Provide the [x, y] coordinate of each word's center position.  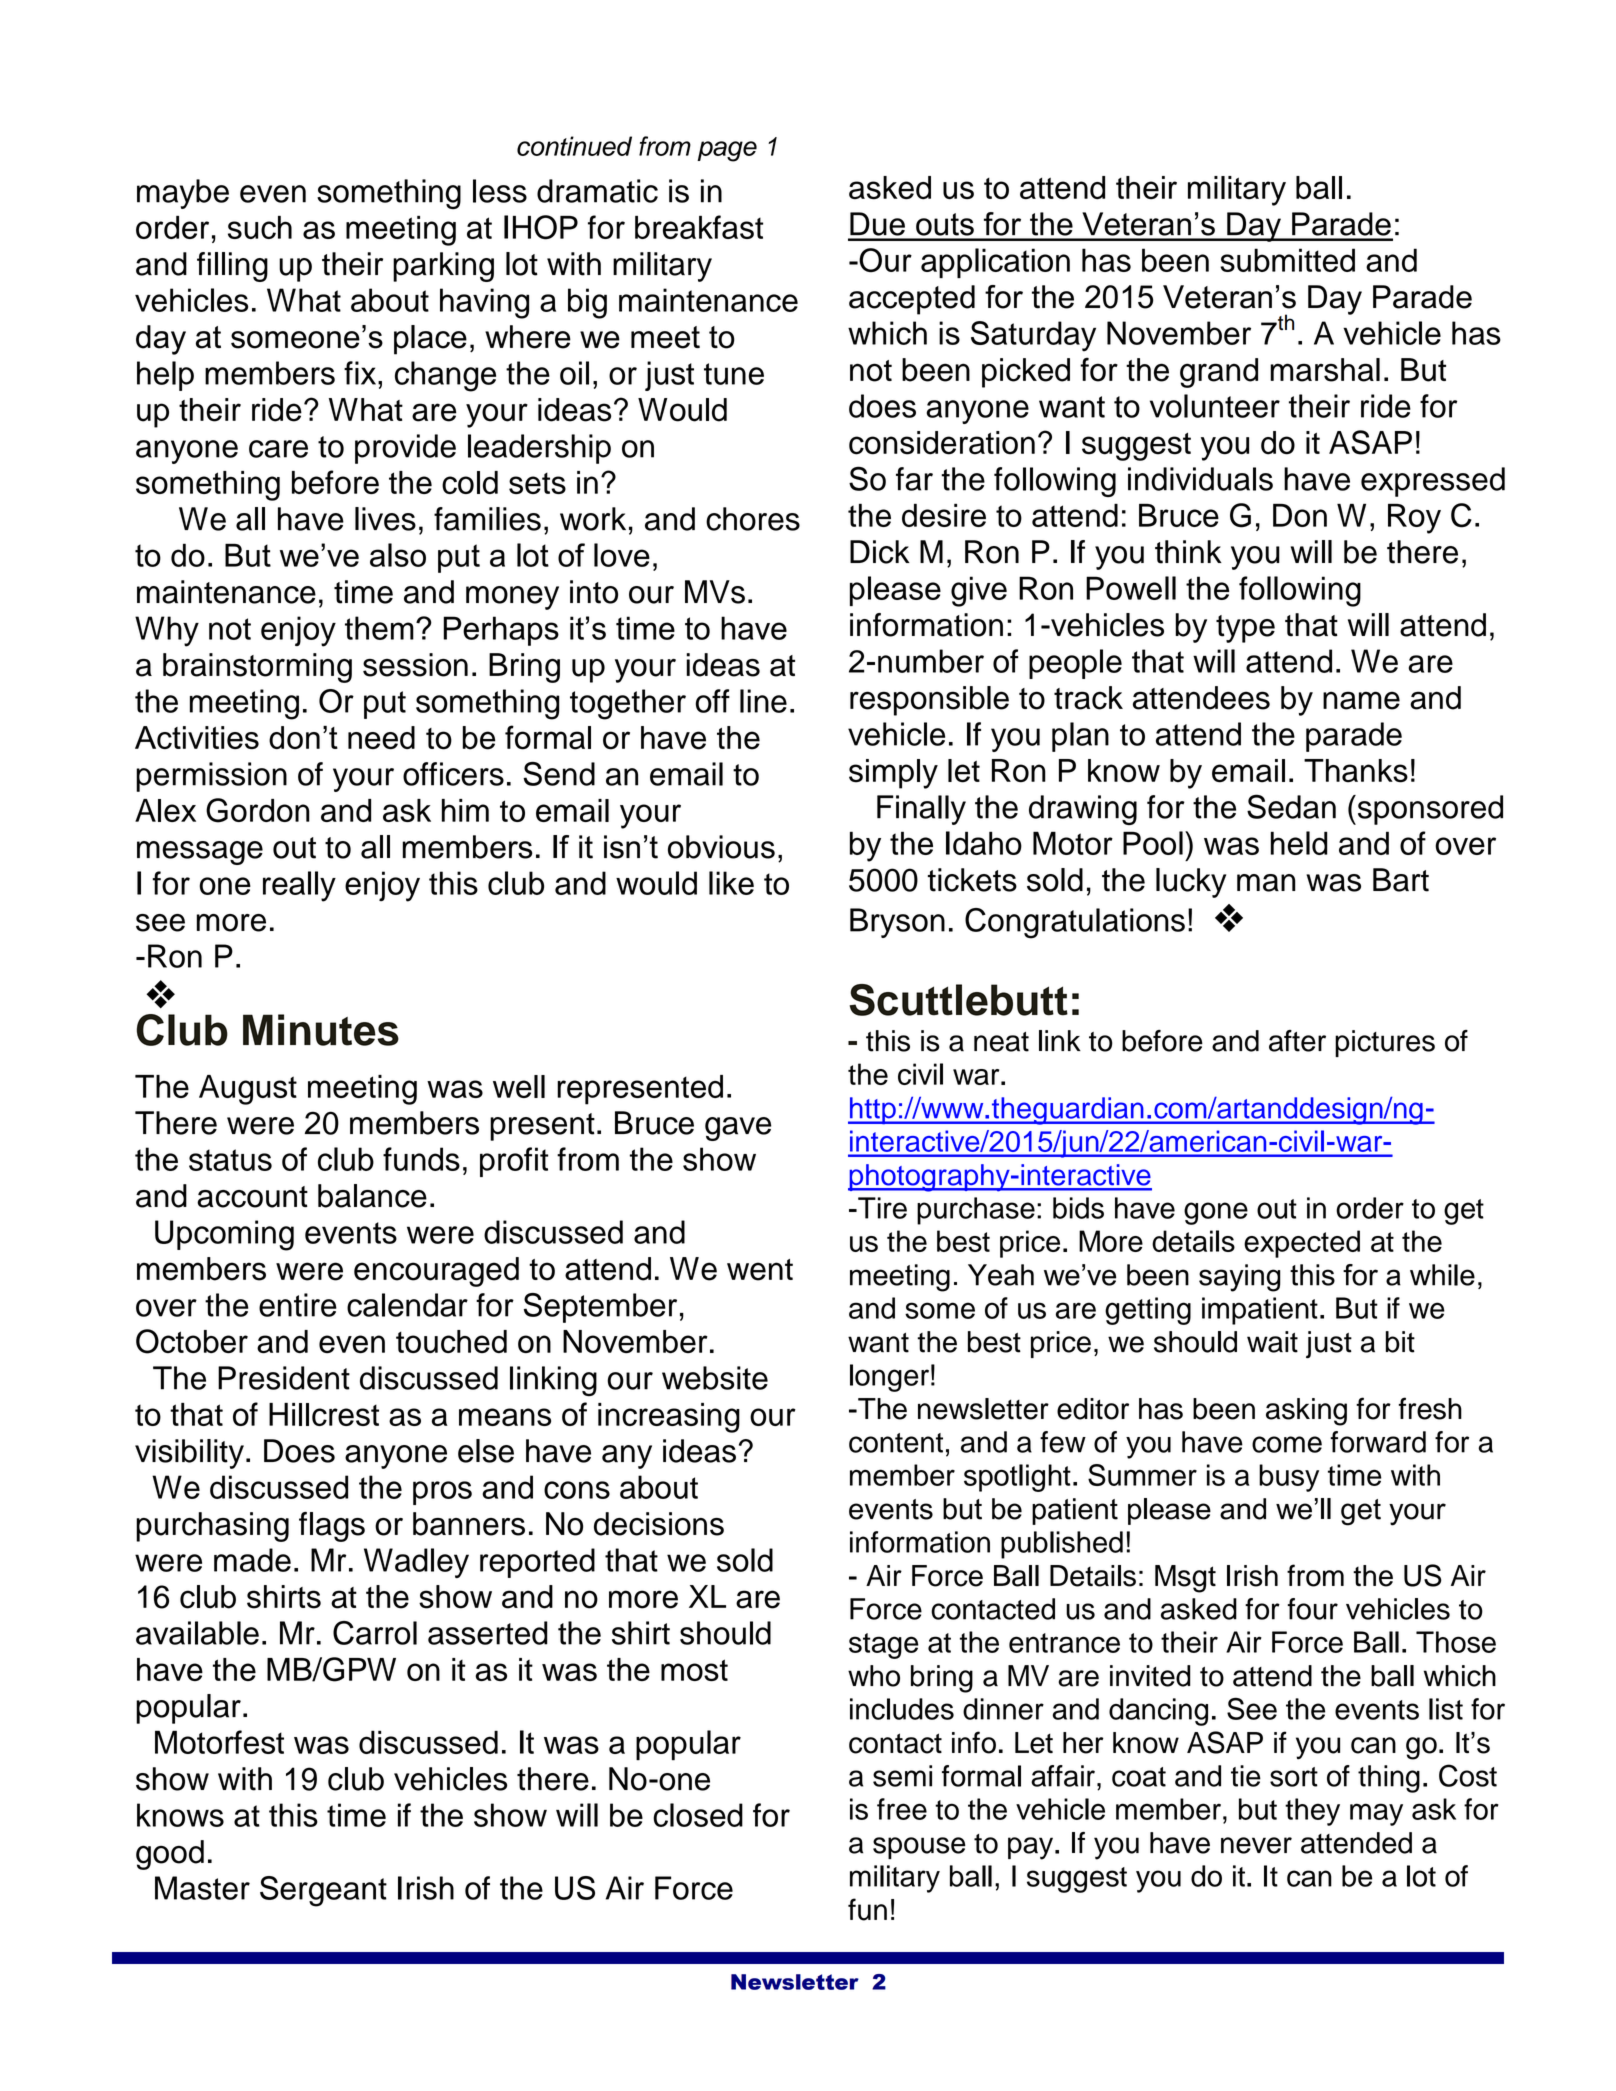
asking [1306, 1412]
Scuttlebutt [958, 1000]
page [727, 151]
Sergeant [323, 1891]
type [1245, 629]
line [763, 701]
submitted [1287, 260]
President [284, 1378]
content [896, 1443]
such [260, 227]
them [379, 628]
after [1297, 1041]
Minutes [321, 1030]
